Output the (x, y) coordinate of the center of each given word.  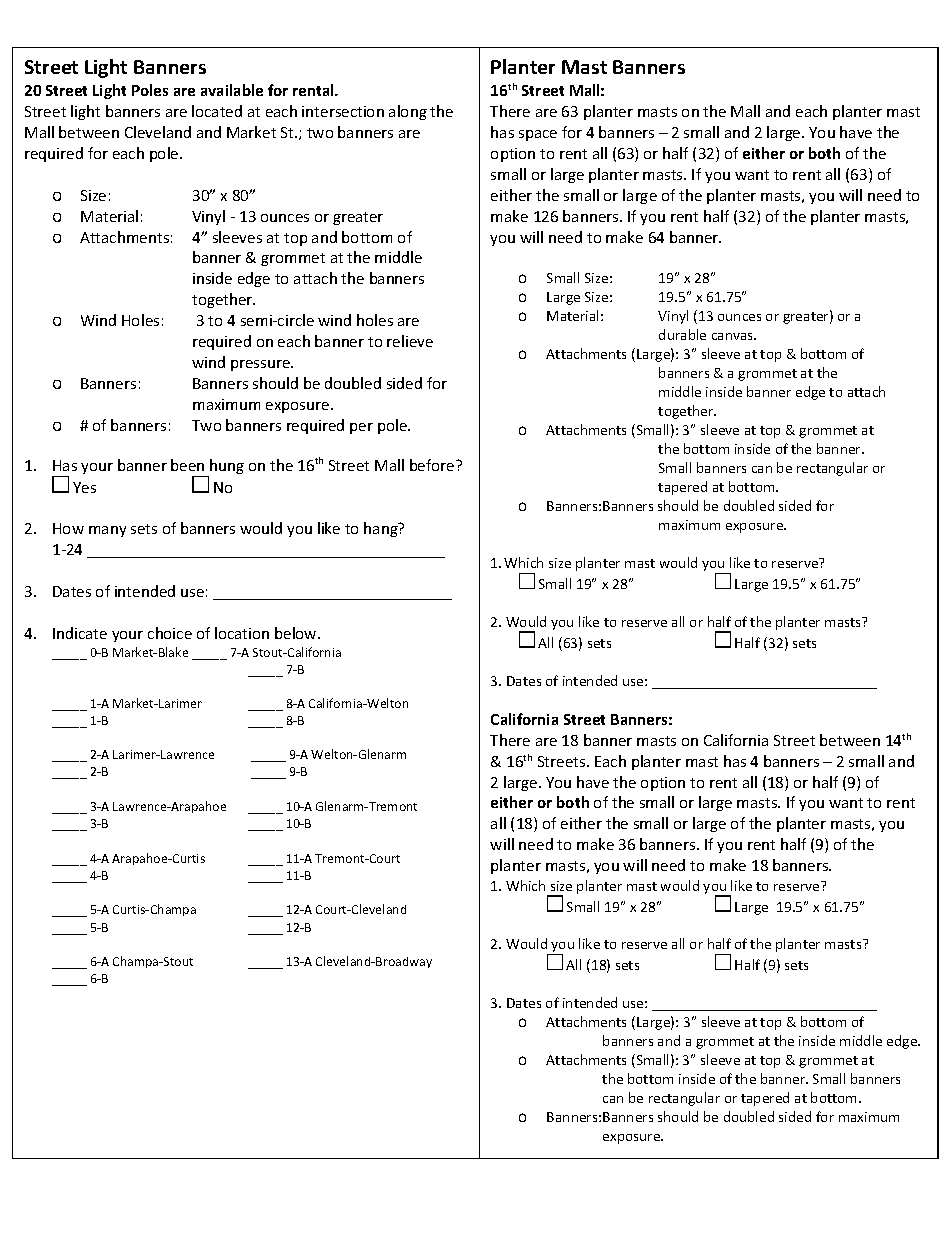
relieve (410, 341)
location (242, 633)
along (408, 112)
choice (170, 633)
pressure (261, 365)
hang (382, 529)
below (297, 633)
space (538, 135)
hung (227, 466)
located (217, 111)
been (187, 465)
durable (682, 334)
